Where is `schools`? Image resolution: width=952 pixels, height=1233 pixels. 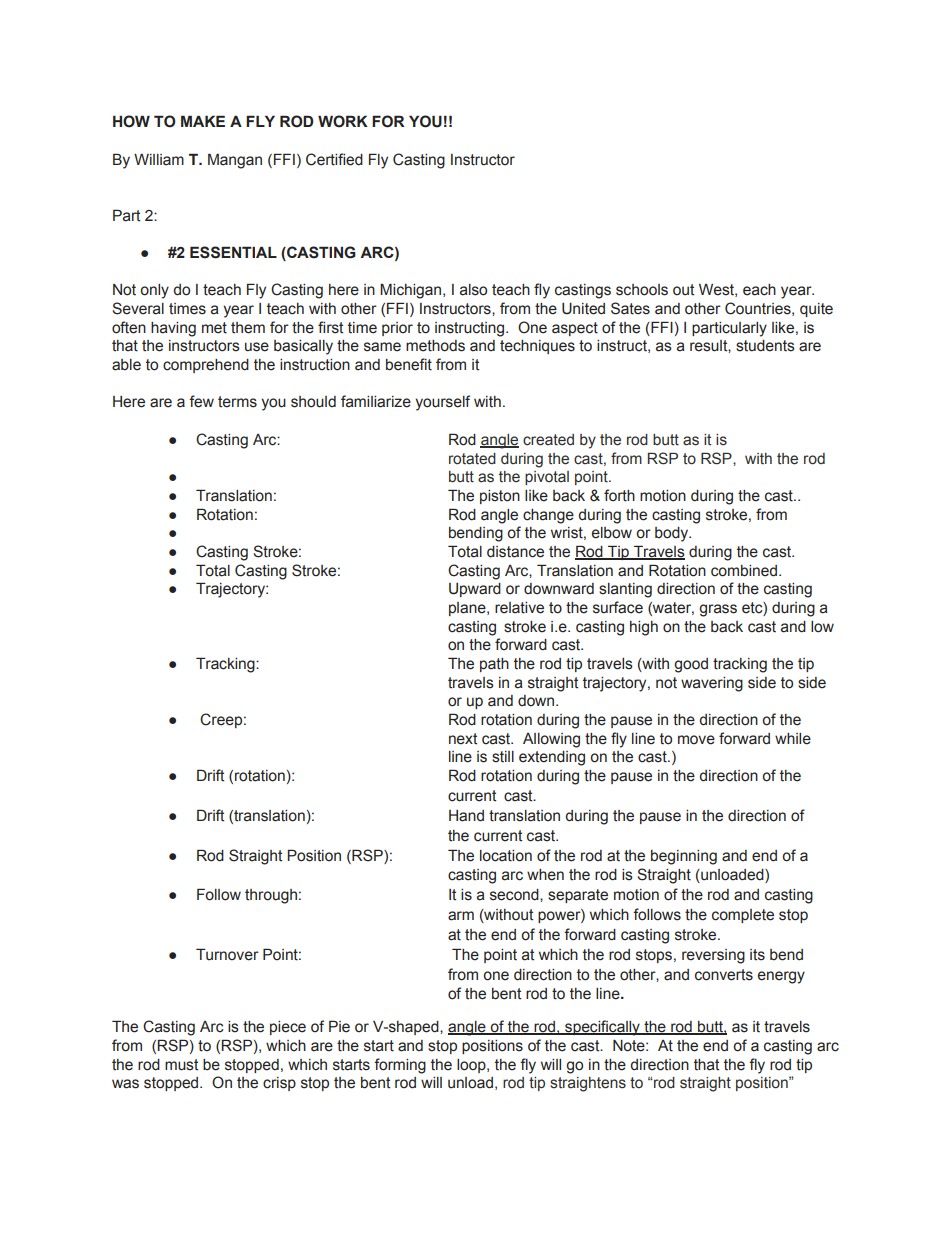 schools is located at coordinates (642, 290).
